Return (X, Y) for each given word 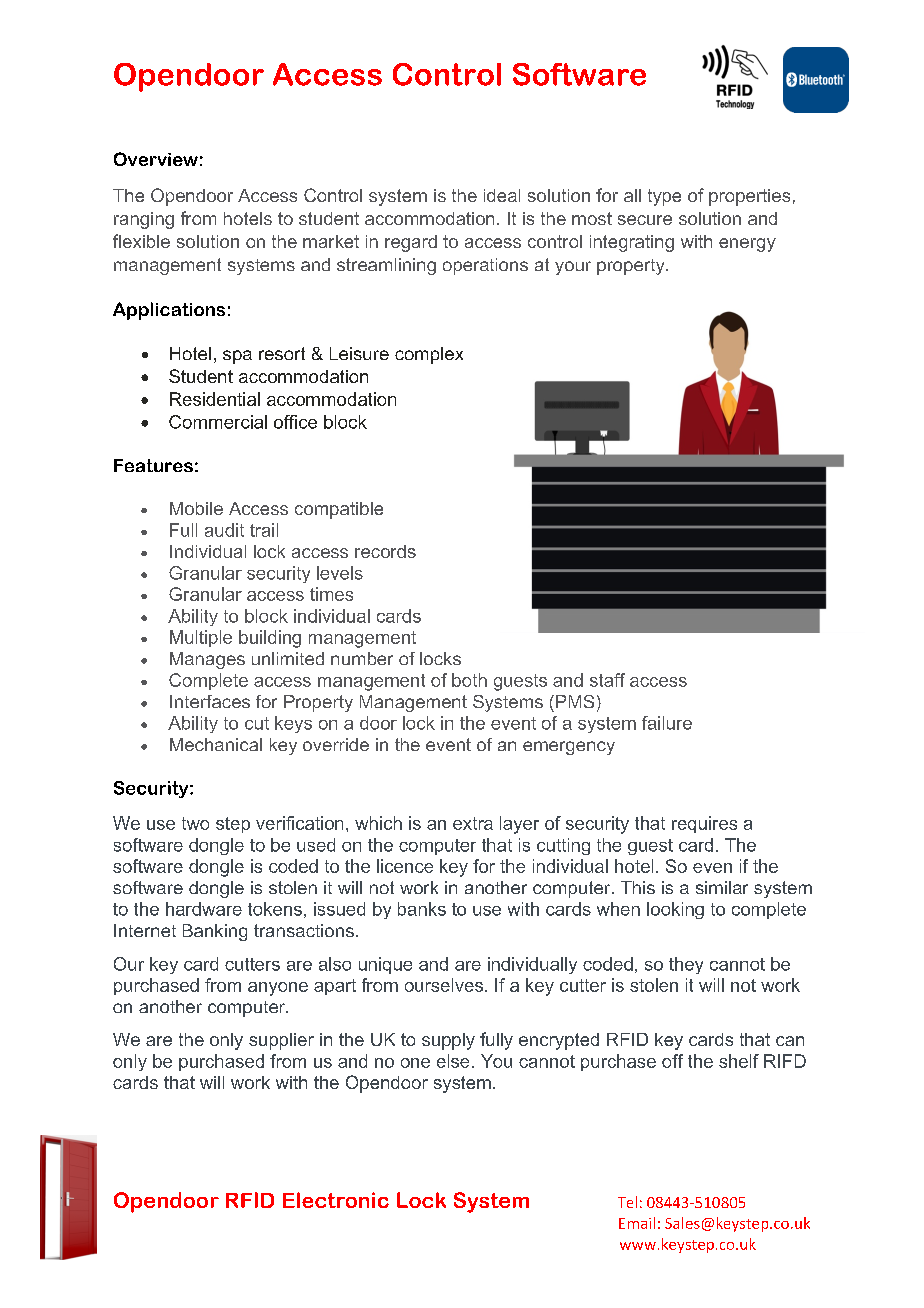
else (453, 1061)
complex (429, 355)
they (686, 965)
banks (422, 909)
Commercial (218, 422)
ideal (502, 195)
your (573, 268)
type (664, 197)
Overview (156, 159)
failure (667, 723)
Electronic (336, 1200)
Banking (215, 932)
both (469, 680)
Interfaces (210, 701)
